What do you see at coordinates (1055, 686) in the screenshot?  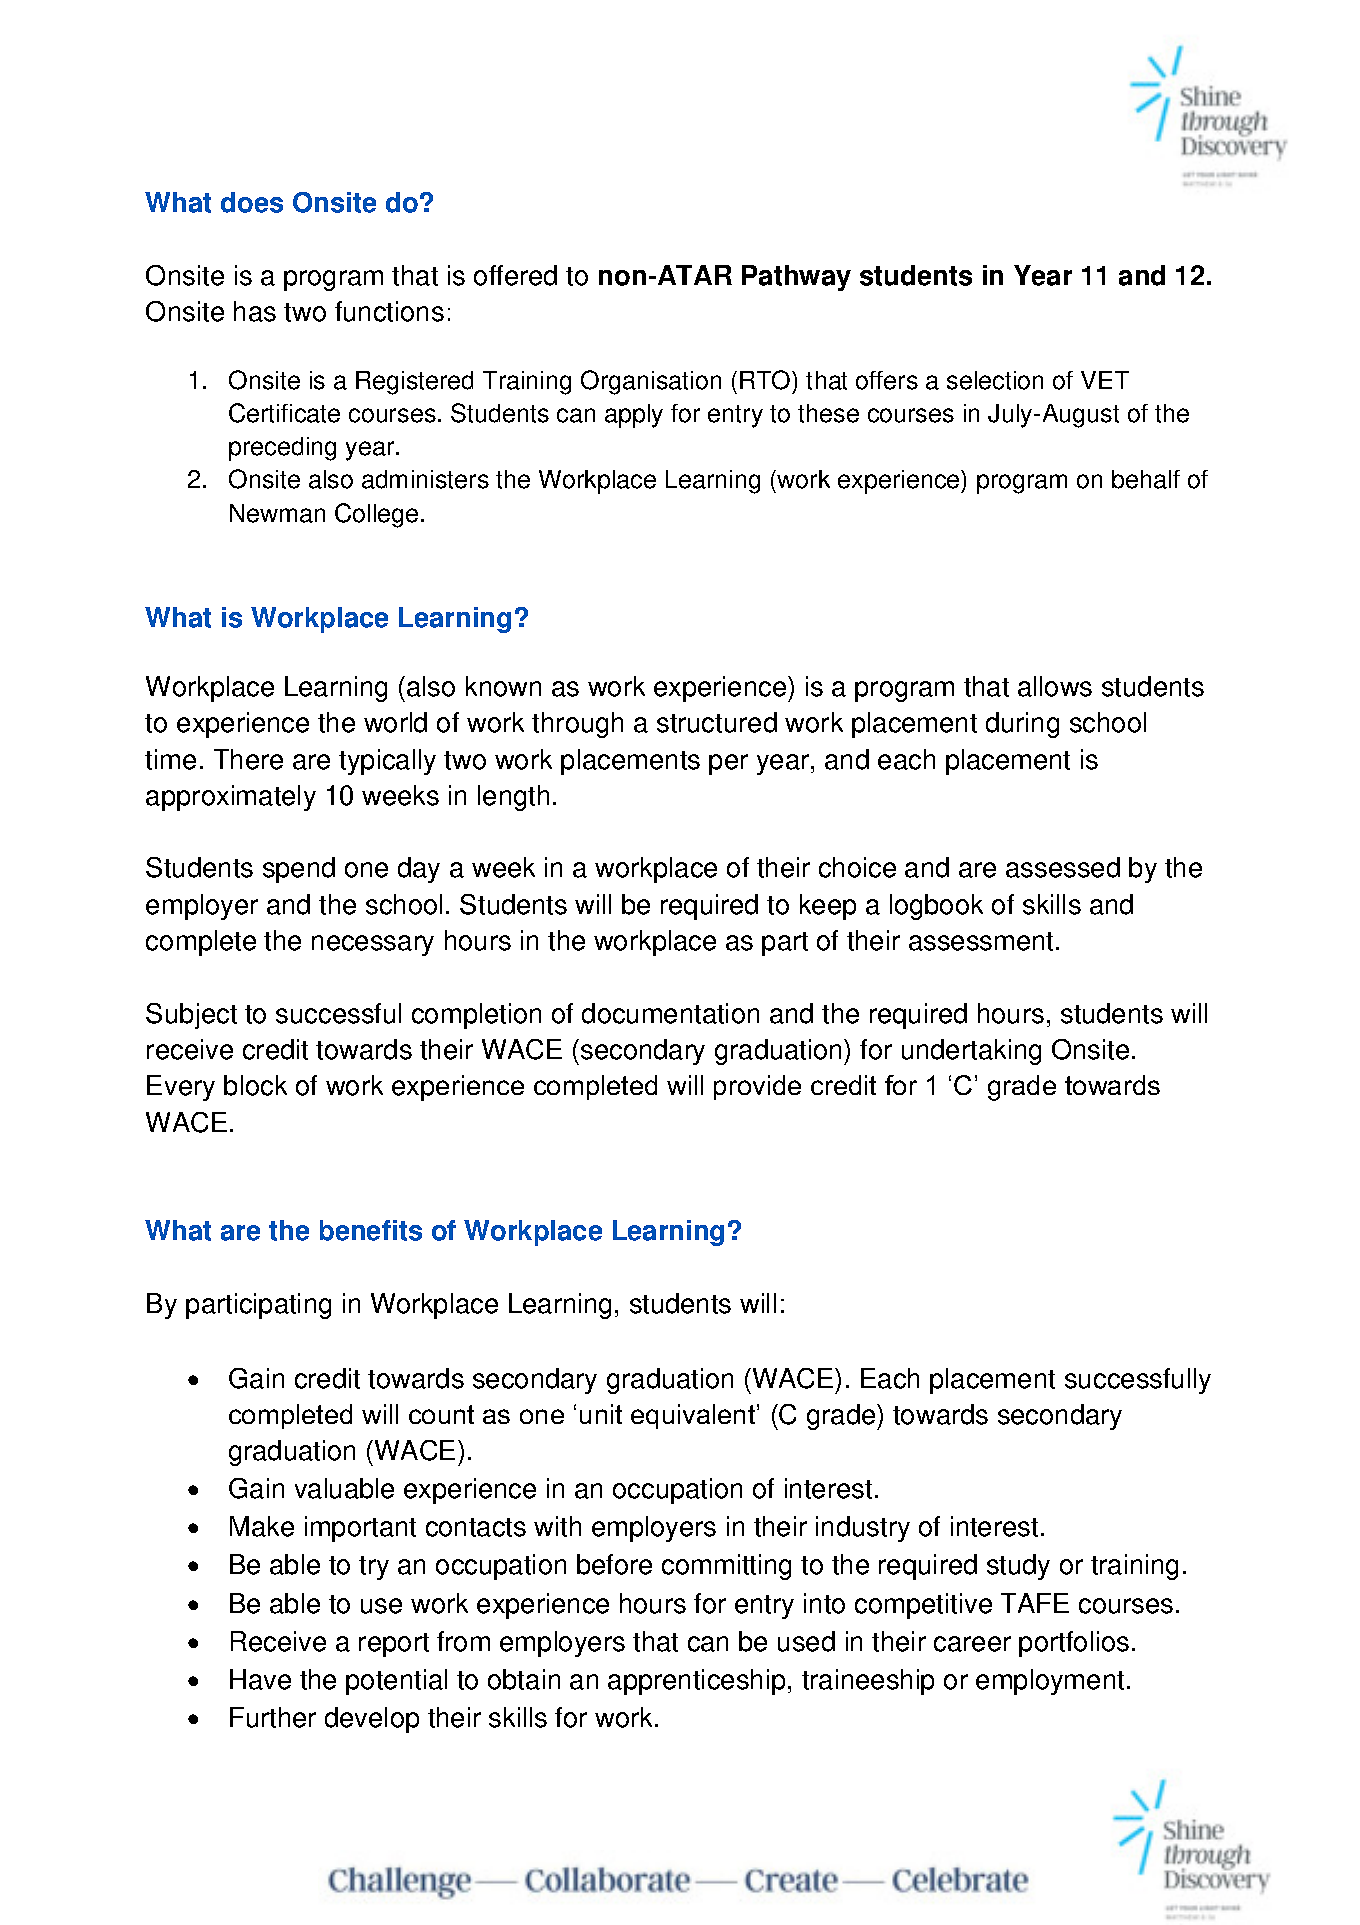 I see `allows` at bounding box center [1055, 686].
